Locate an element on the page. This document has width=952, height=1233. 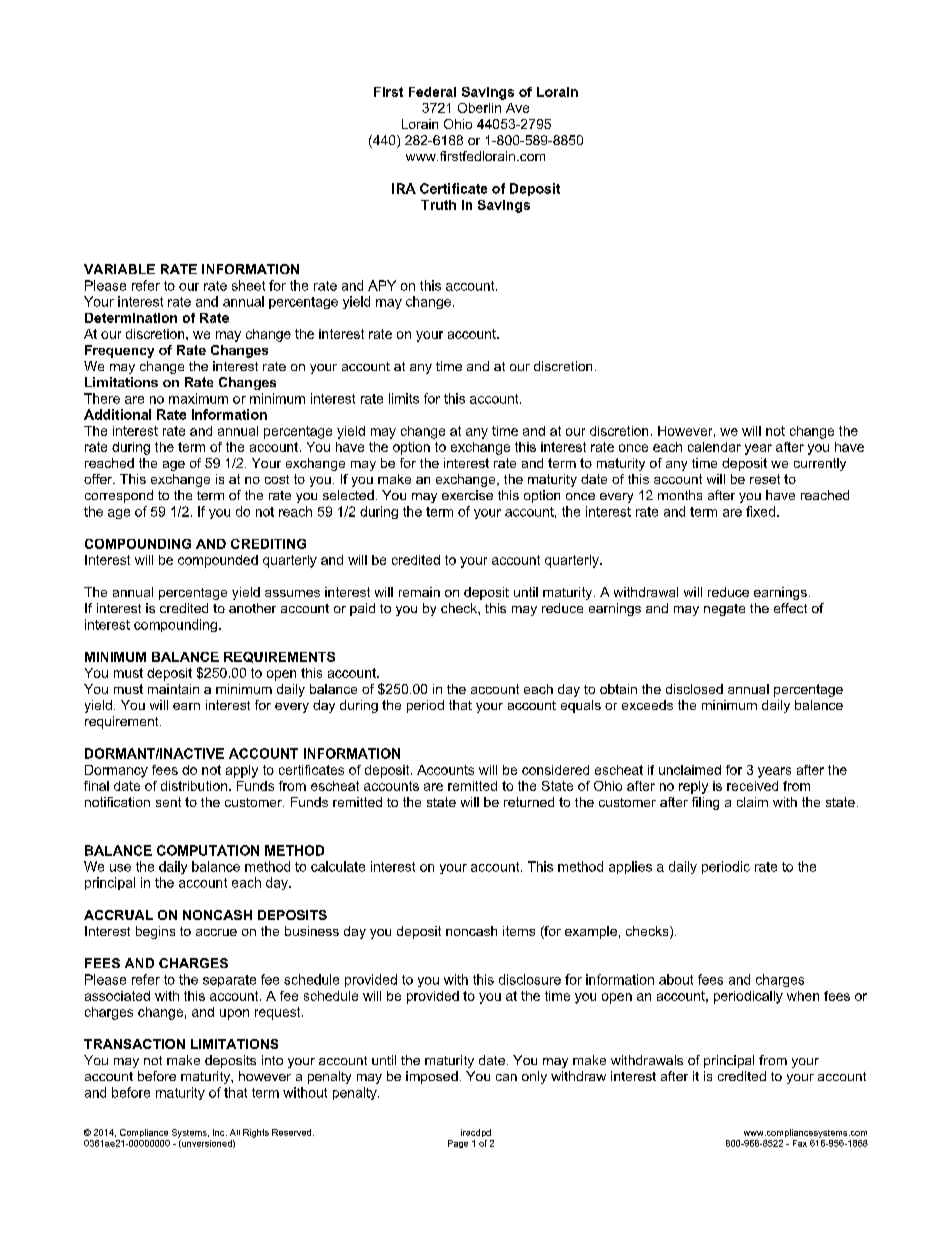
Oberlin is located at coordinates (479, 108).
